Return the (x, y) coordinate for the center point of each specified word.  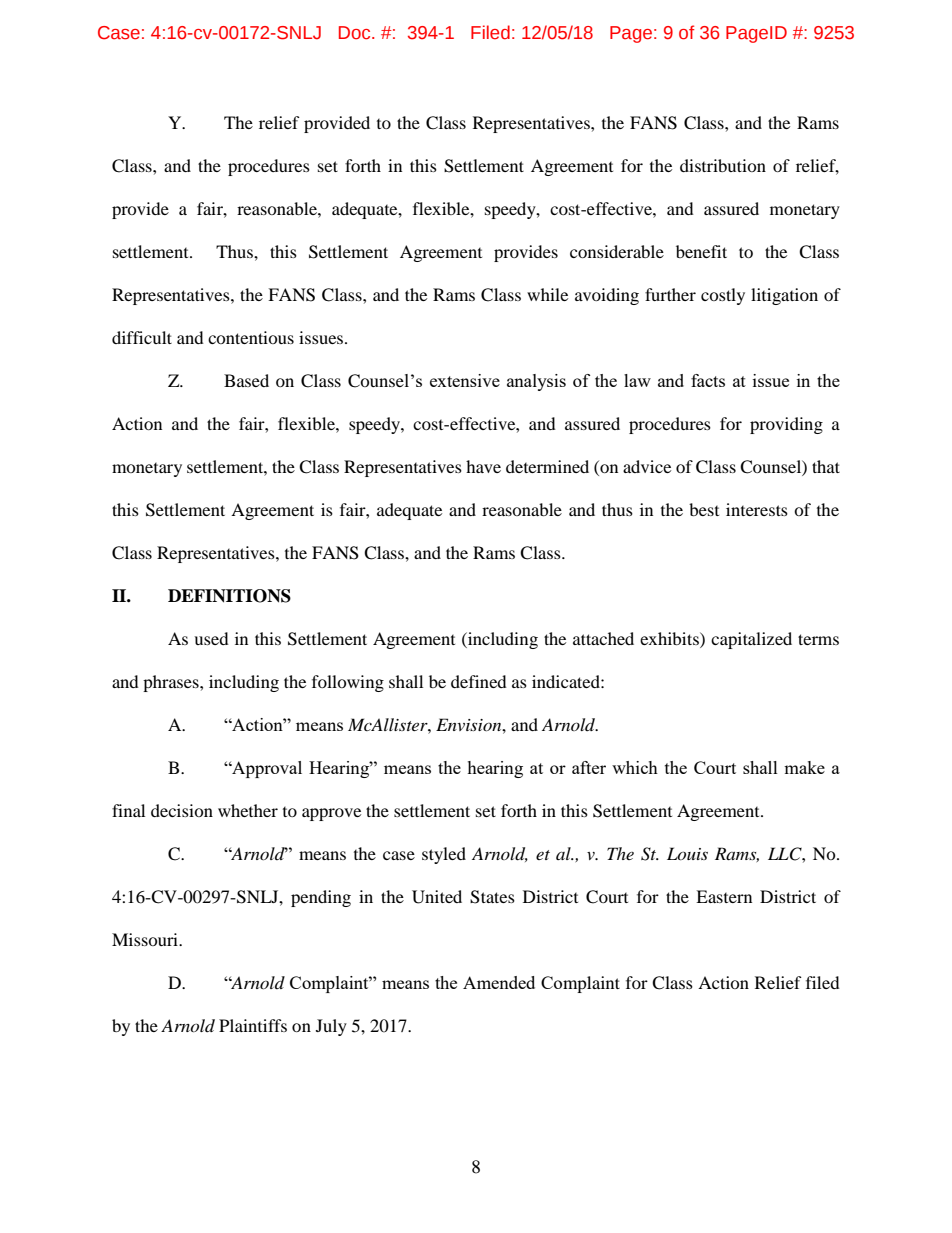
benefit (701, 251)
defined (479, 681)
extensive (465, 380)
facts (708, 380)
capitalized (751, 640)
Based (246, 380)
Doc (356, 33)
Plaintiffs (253, 1025)
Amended (499, 982)
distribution (723, 165)
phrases (172, 683)
